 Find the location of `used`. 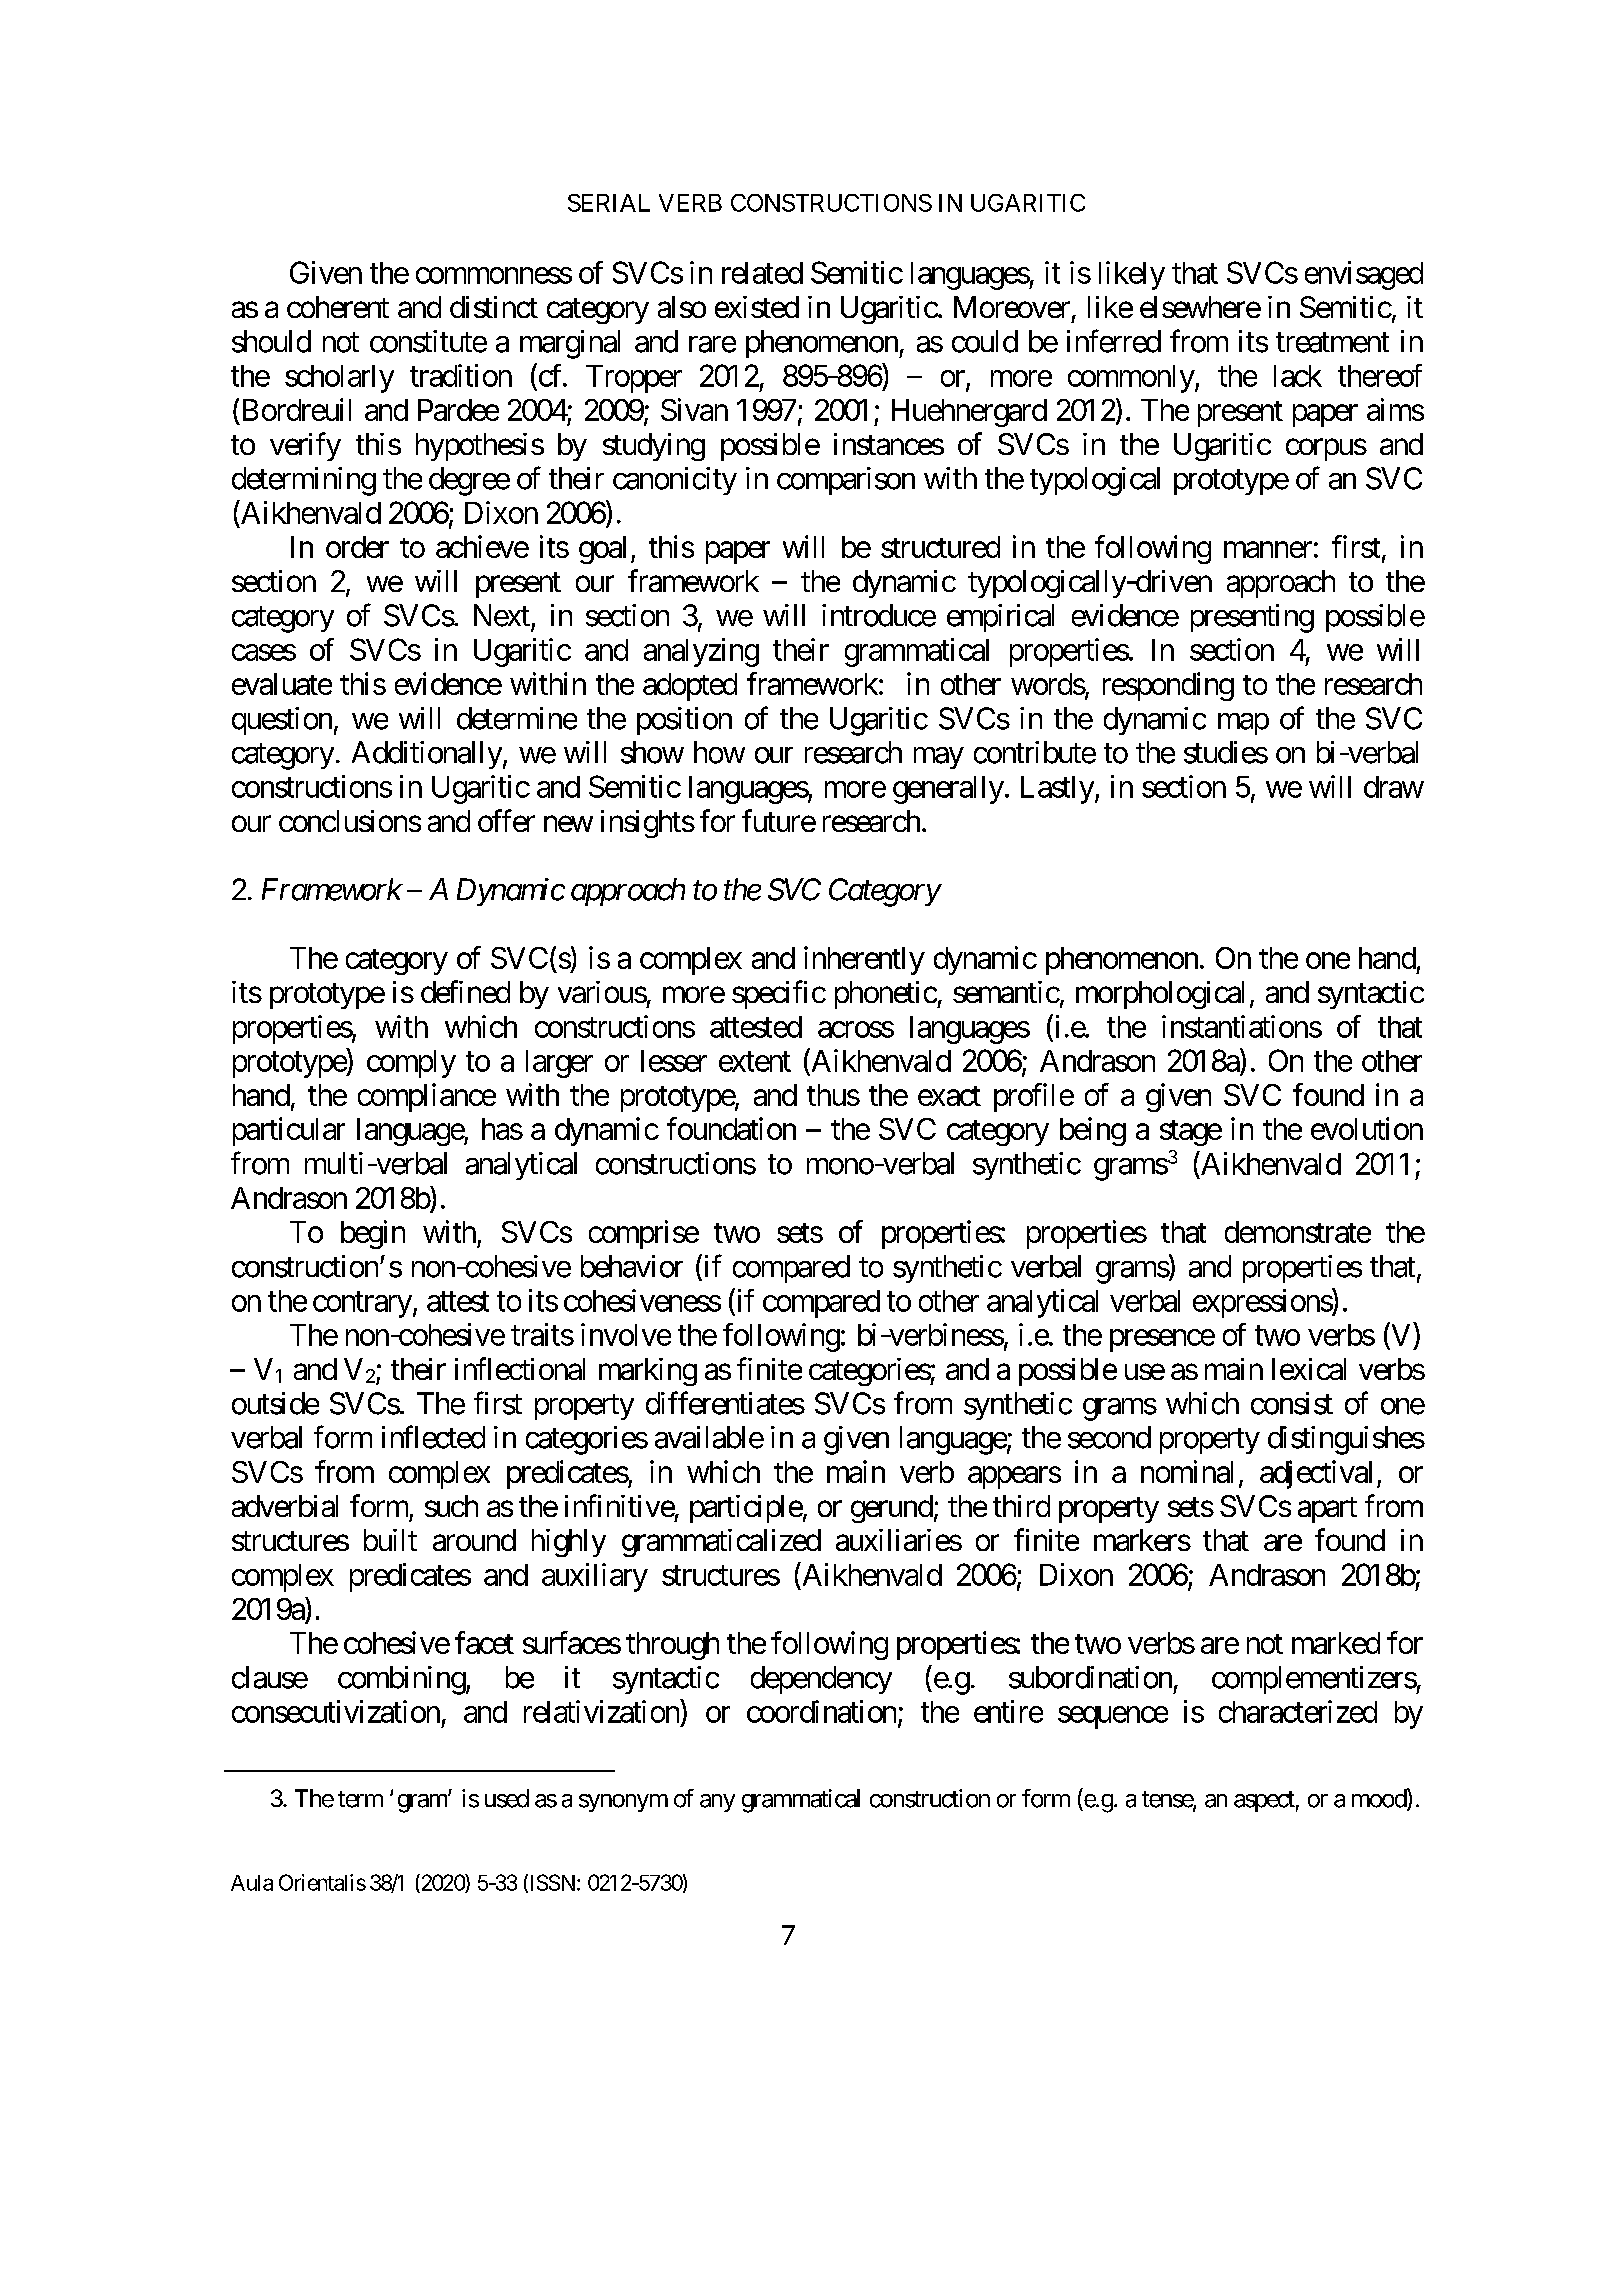

used is located at coordinates (507, 1798).
